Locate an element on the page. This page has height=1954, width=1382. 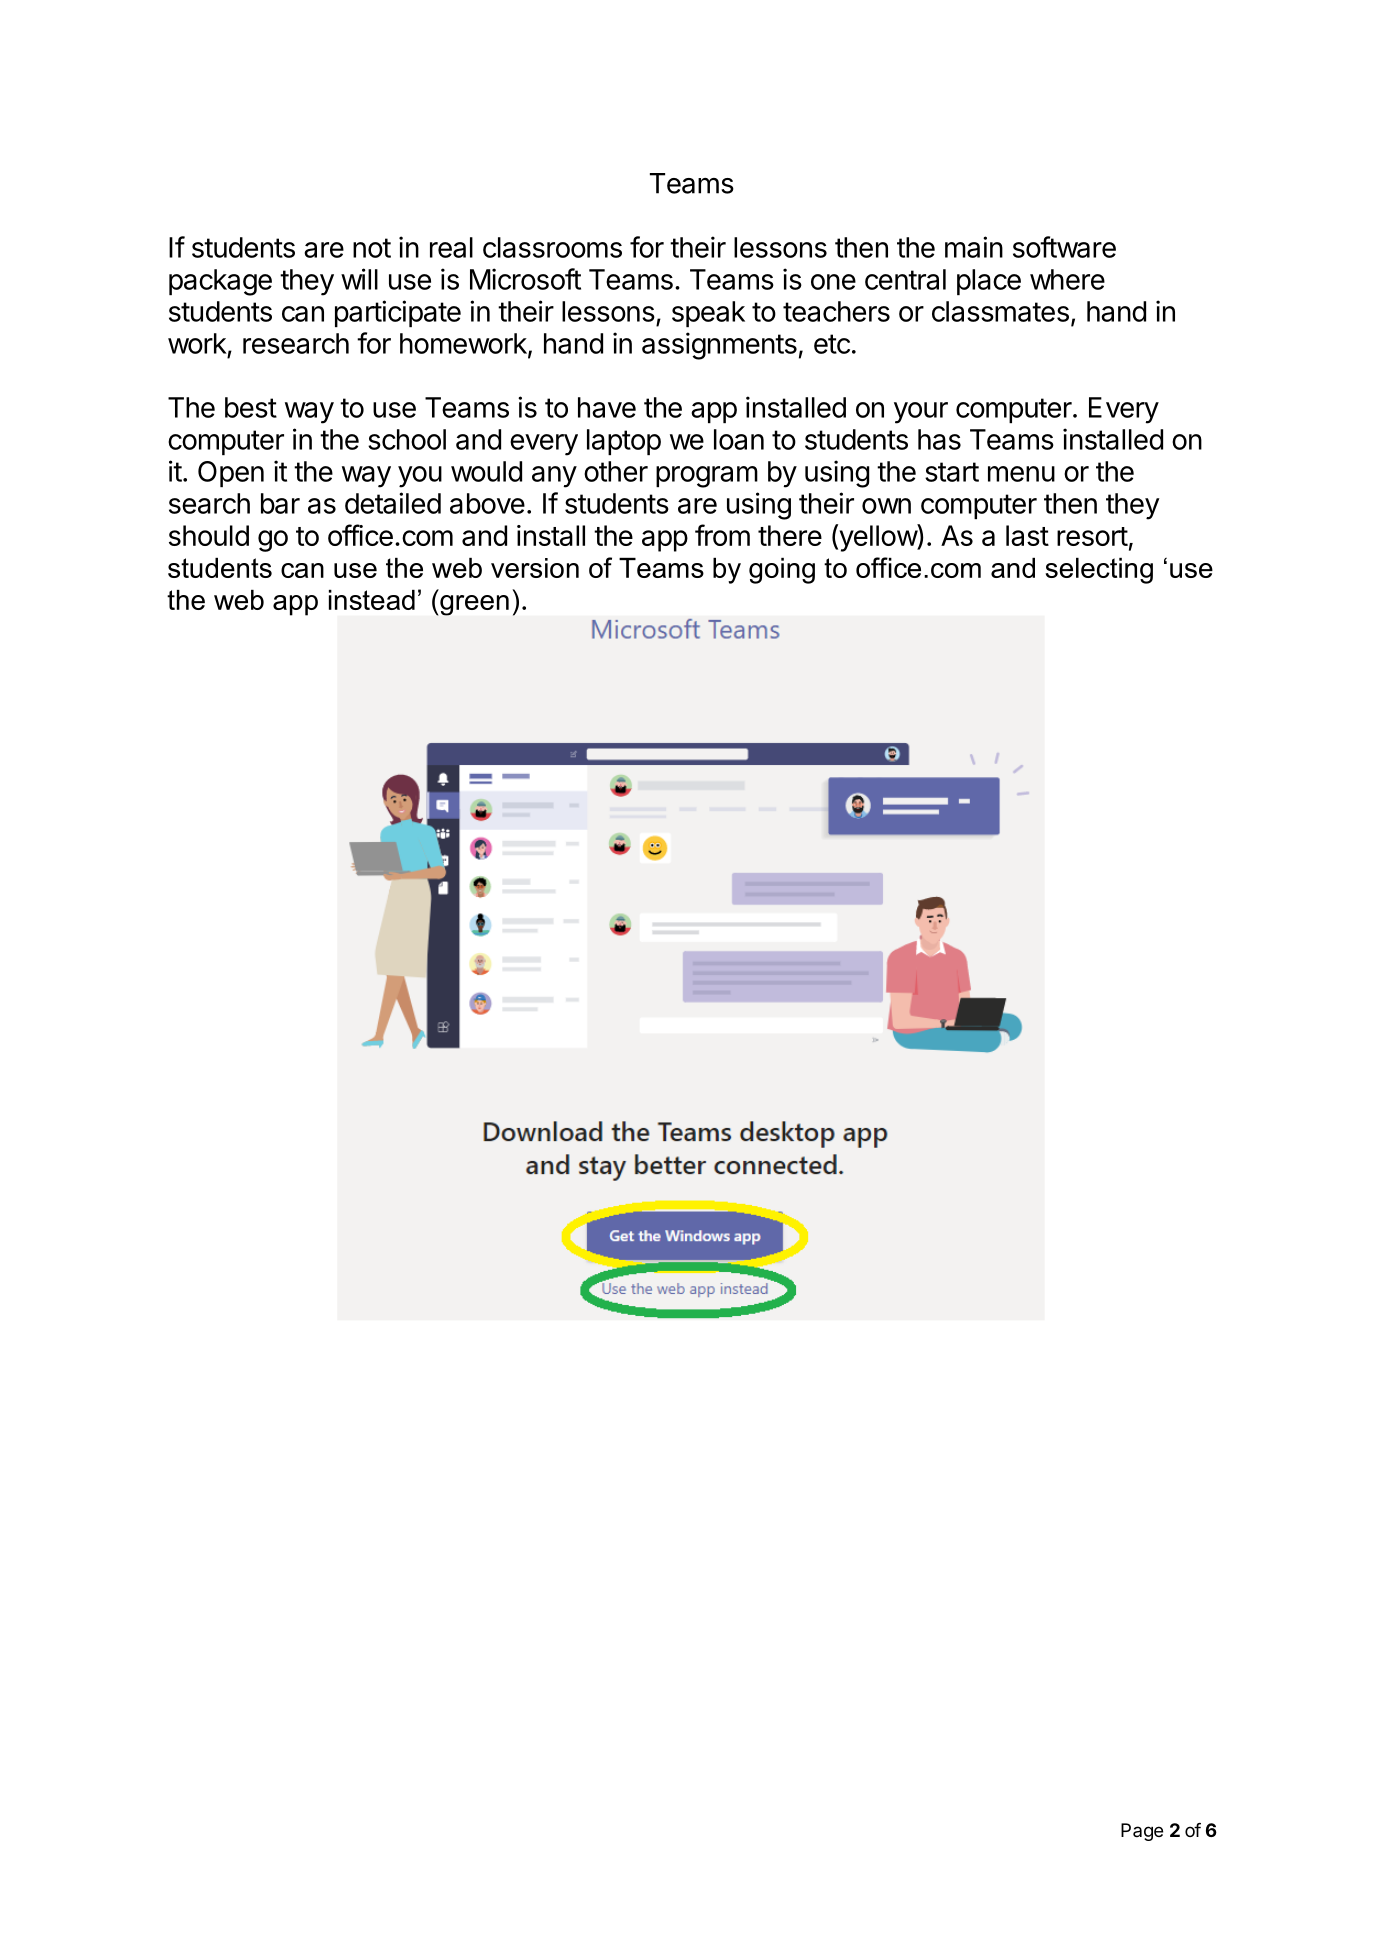
instead is located at coordinates (372, 600).
